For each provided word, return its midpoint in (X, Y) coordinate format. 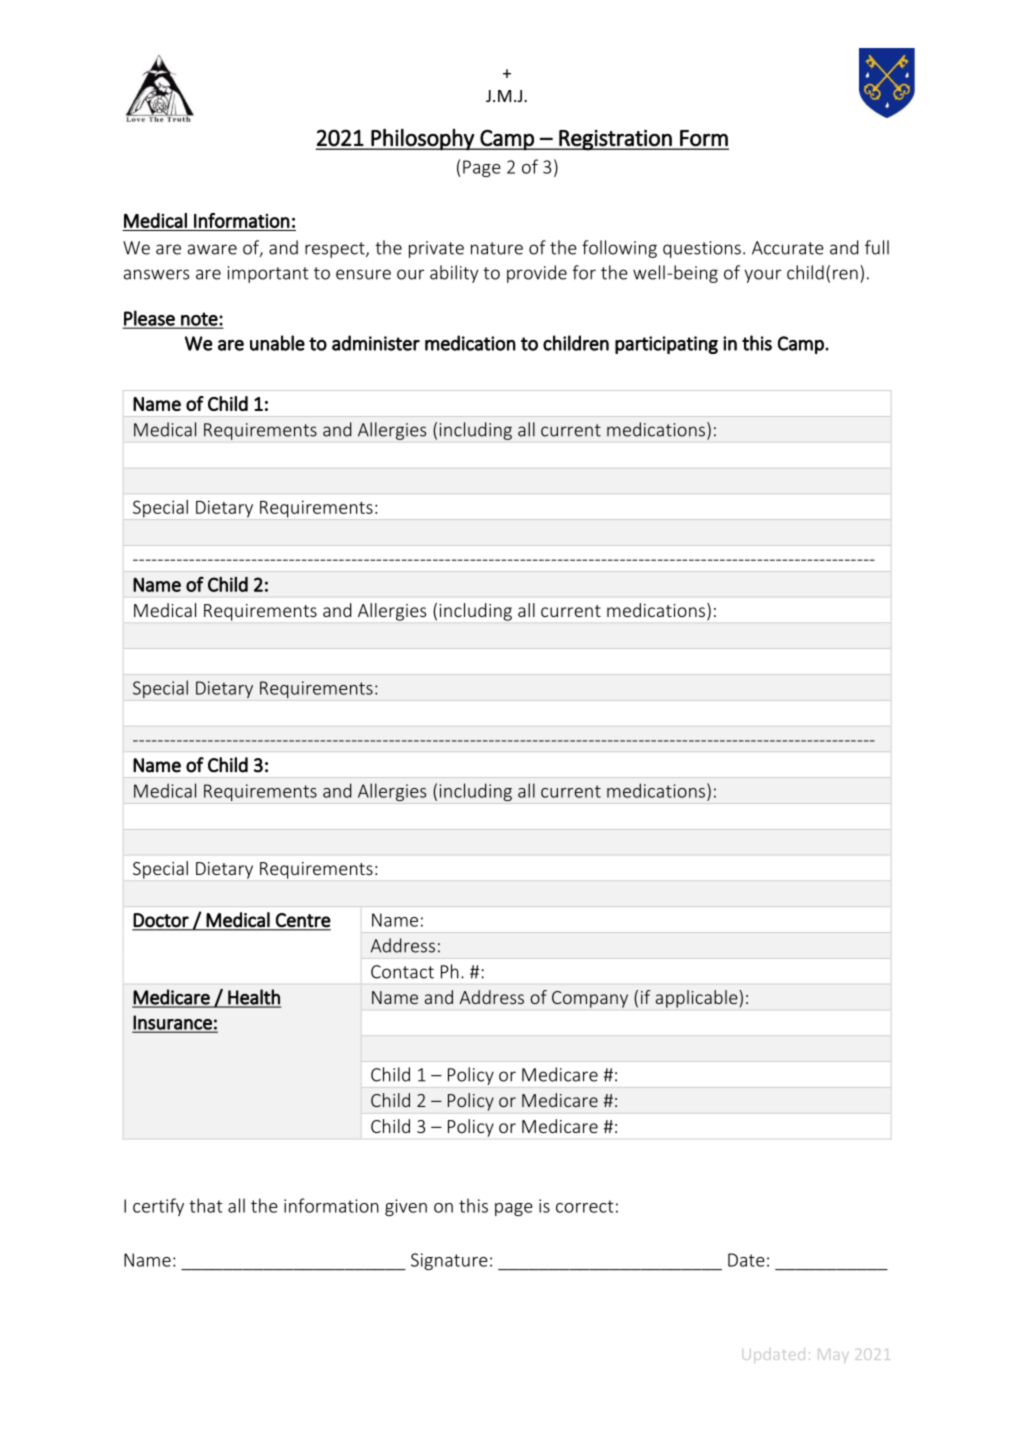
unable (277, 343)
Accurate (788, 248)
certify (158, 1207)
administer (376, 343)
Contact (402, 972)
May (833, 1356)
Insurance (173, 1023)
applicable (698, 999)
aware (212, 249)
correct (585, 1206)
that (206, 1205)
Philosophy (423, 139)
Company (590, 999)
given (406, 1207)
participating (666, 345)
